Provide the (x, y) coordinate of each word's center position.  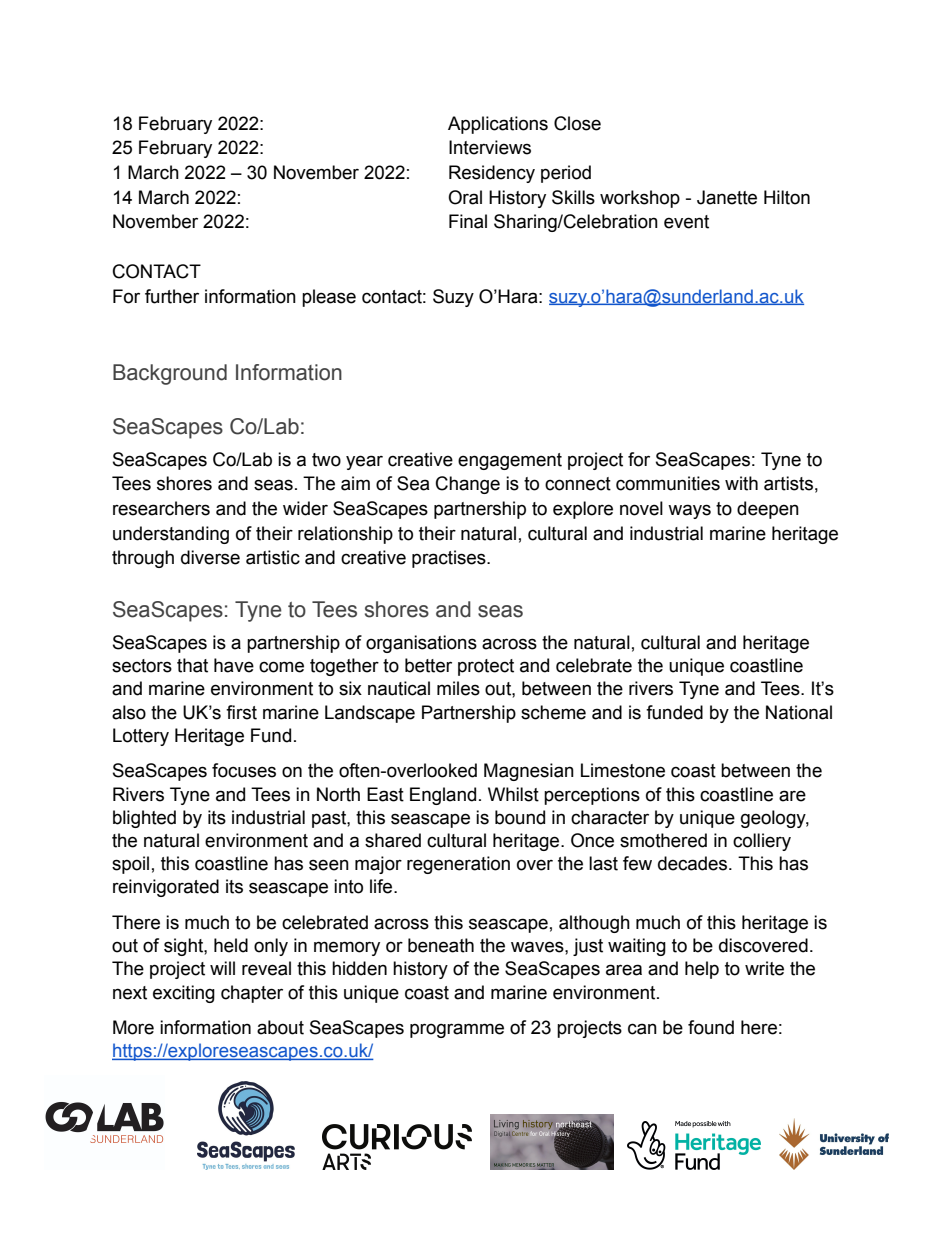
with (741, 483)
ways (689, 511)
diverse (210, 557)
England (443, 796)
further (172, 296)
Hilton (787, 197)
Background (170, 374)
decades (694, 863)
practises (450, 559)
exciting (184, 994)
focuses (244, 770)
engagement (510, 461)
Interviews (490, 147)
